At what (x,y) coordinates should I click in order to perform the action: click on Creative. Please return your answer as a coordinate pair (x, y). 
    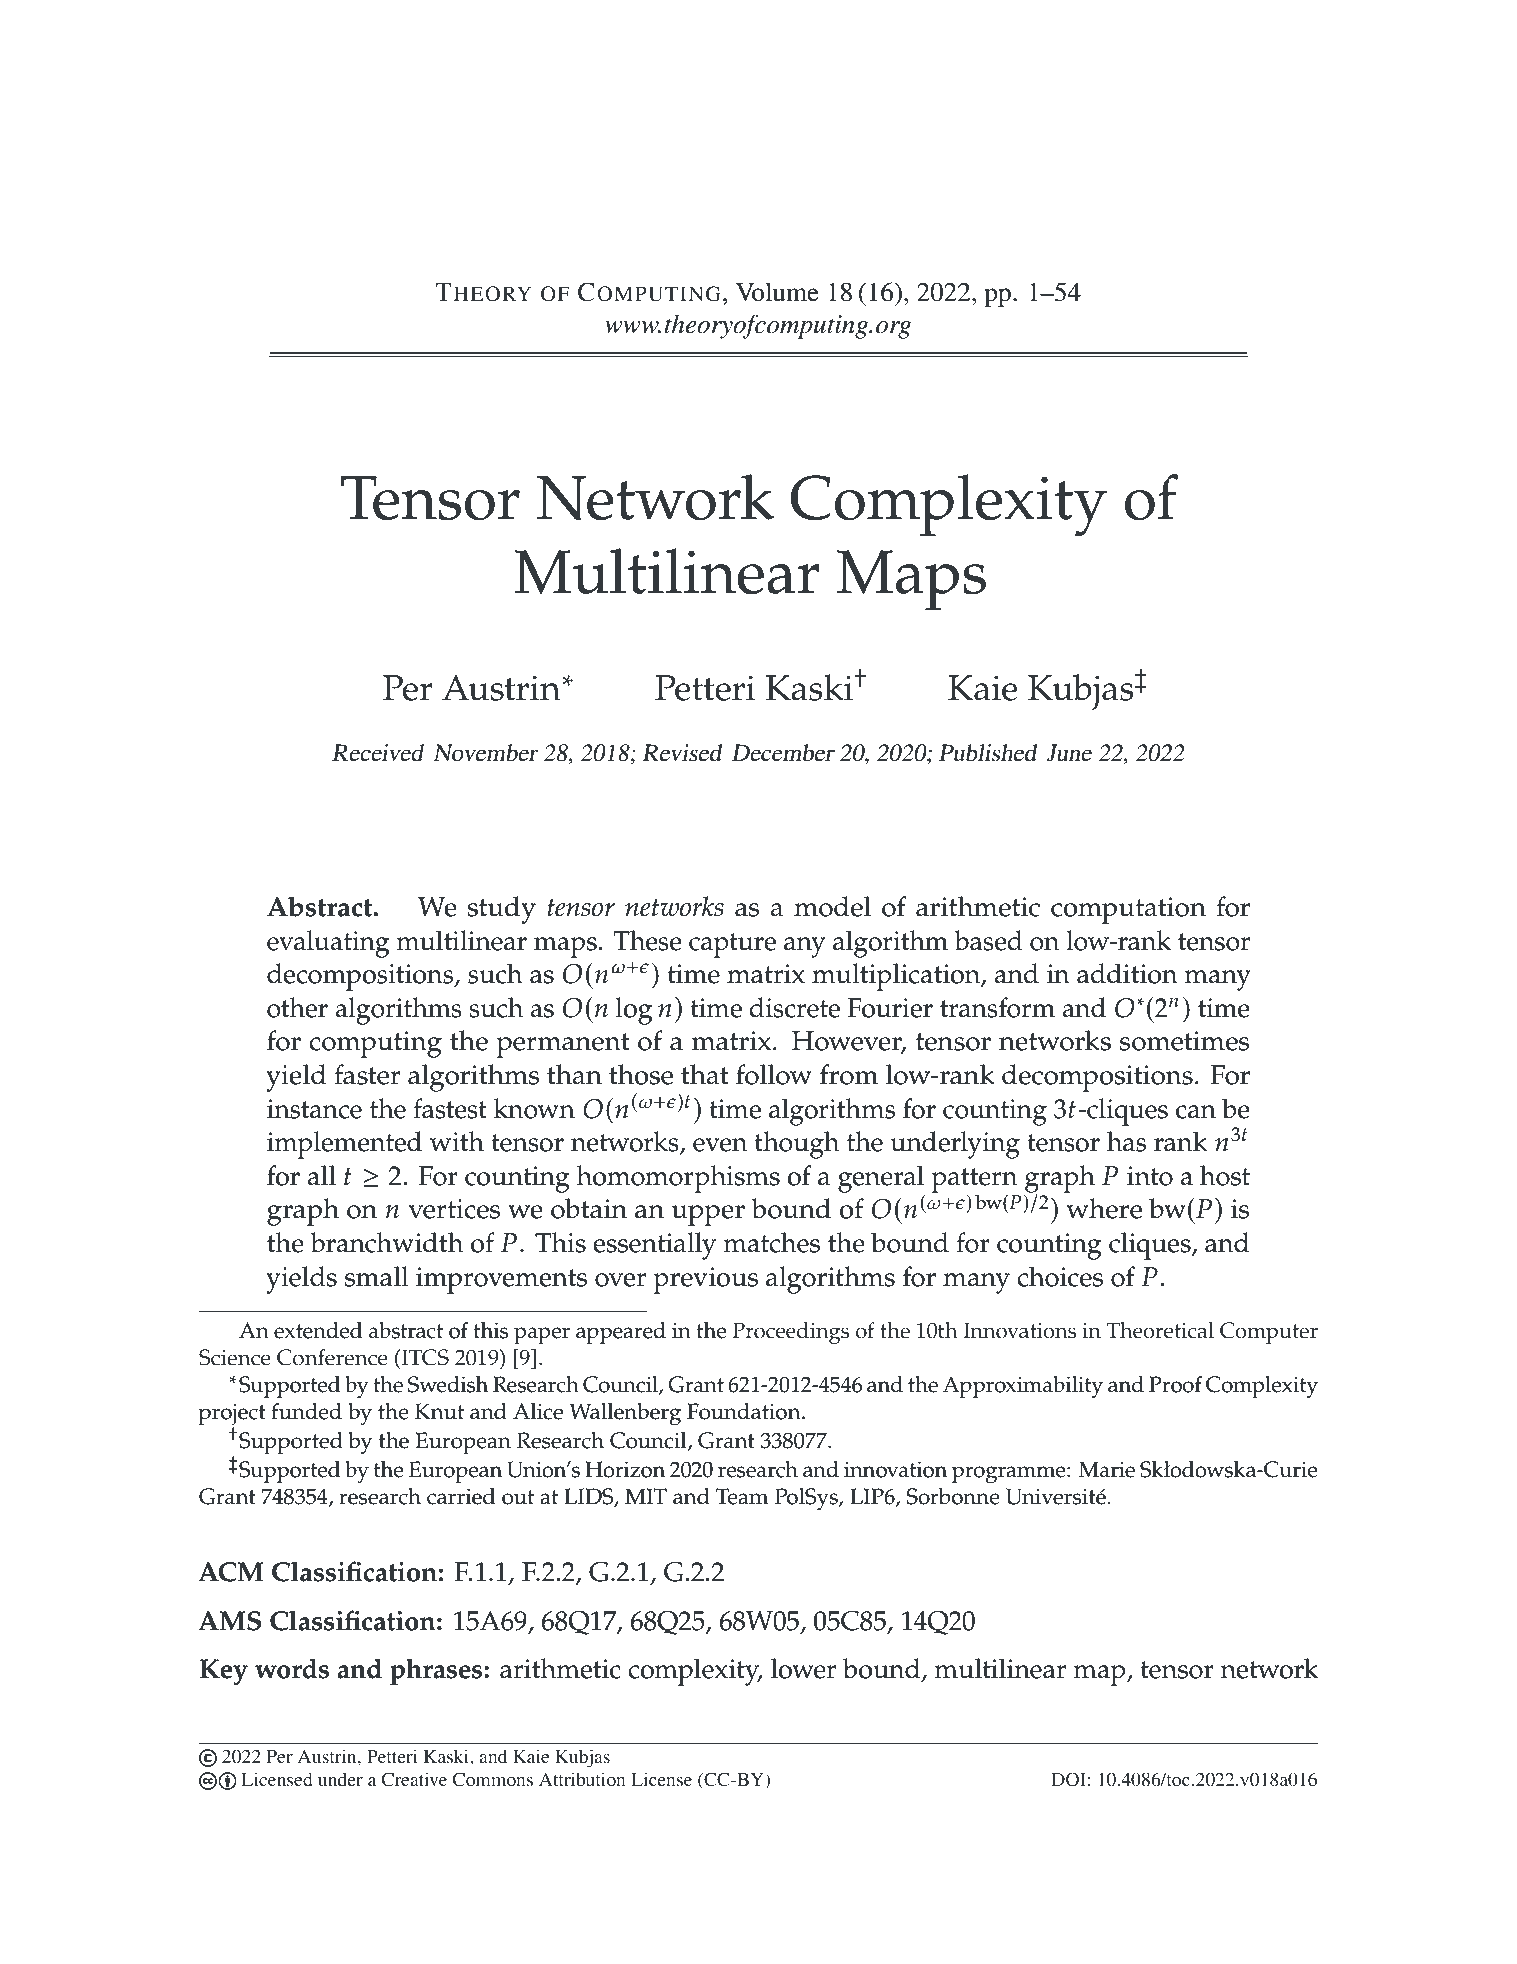
    Looking at the image, I should click on (414, 1779).
